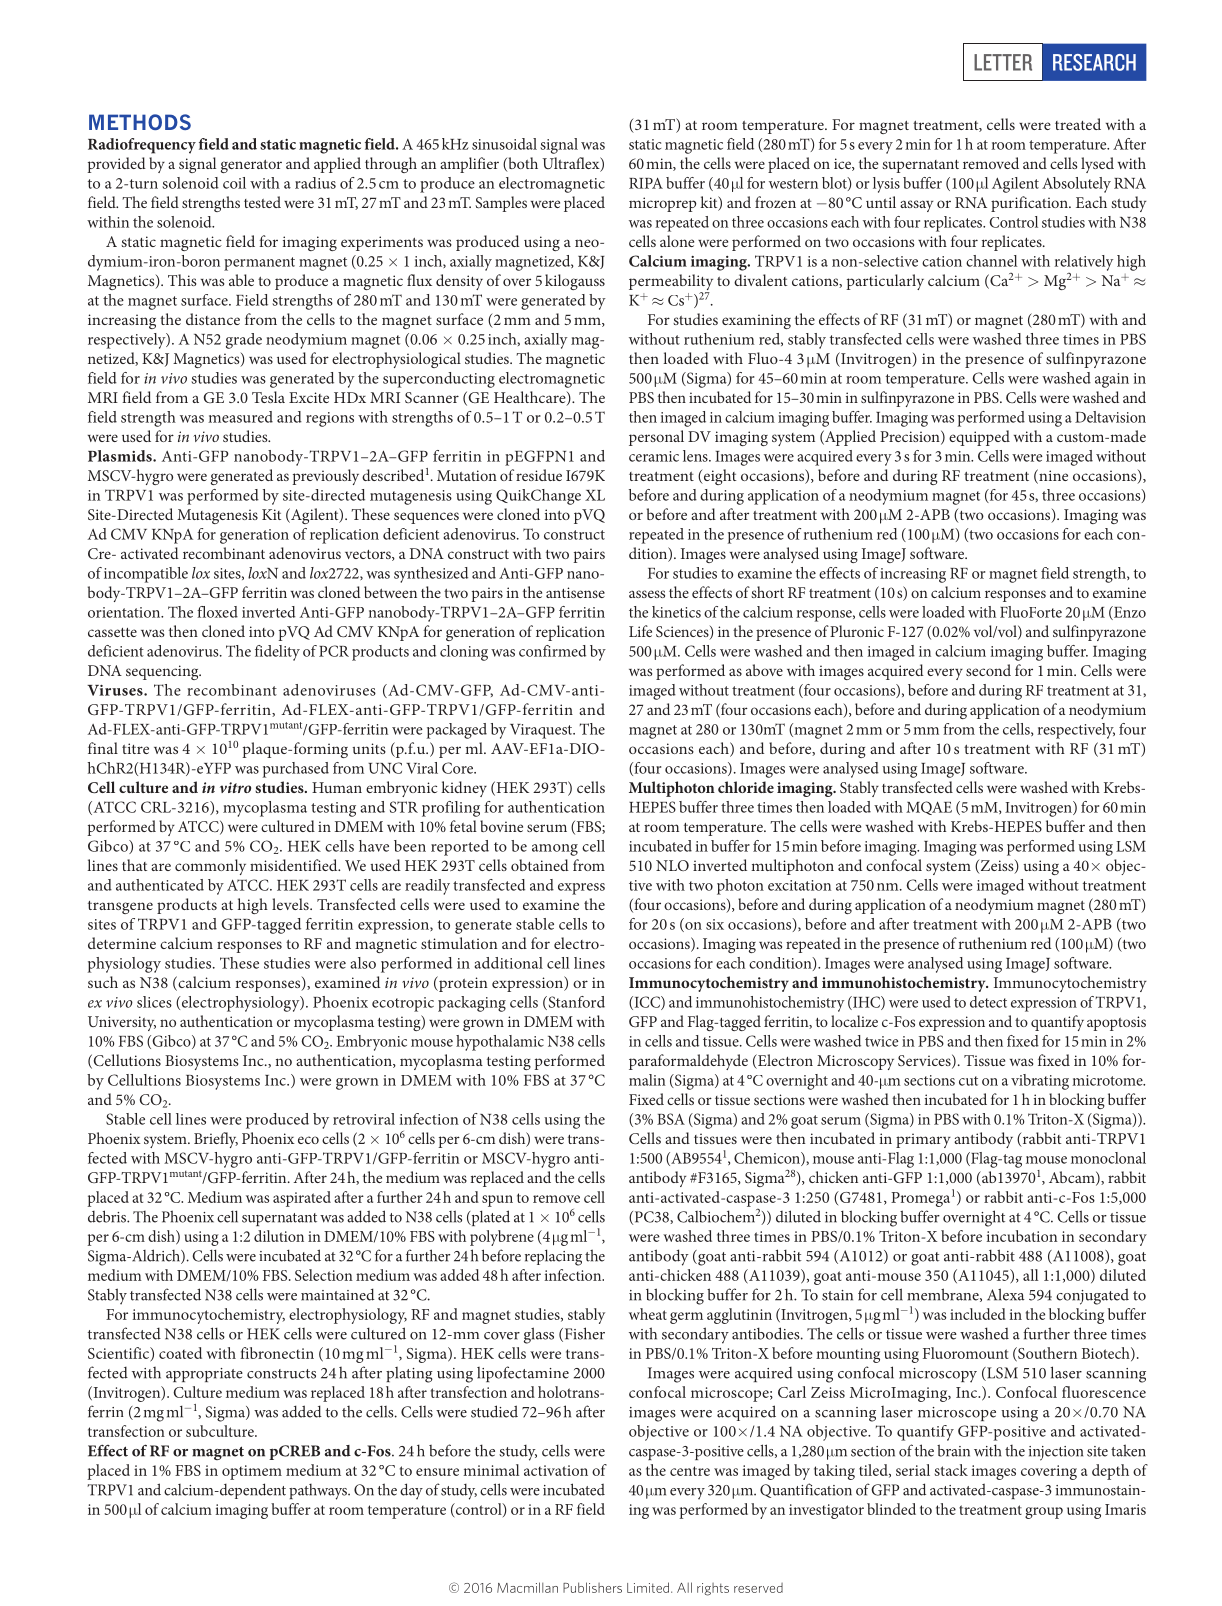 Image resolution: width=1222 pixels, height=1606 pixels. Describe the element at coordinates (163, 672) in the screenshot. I see `sequencing` at that location.
